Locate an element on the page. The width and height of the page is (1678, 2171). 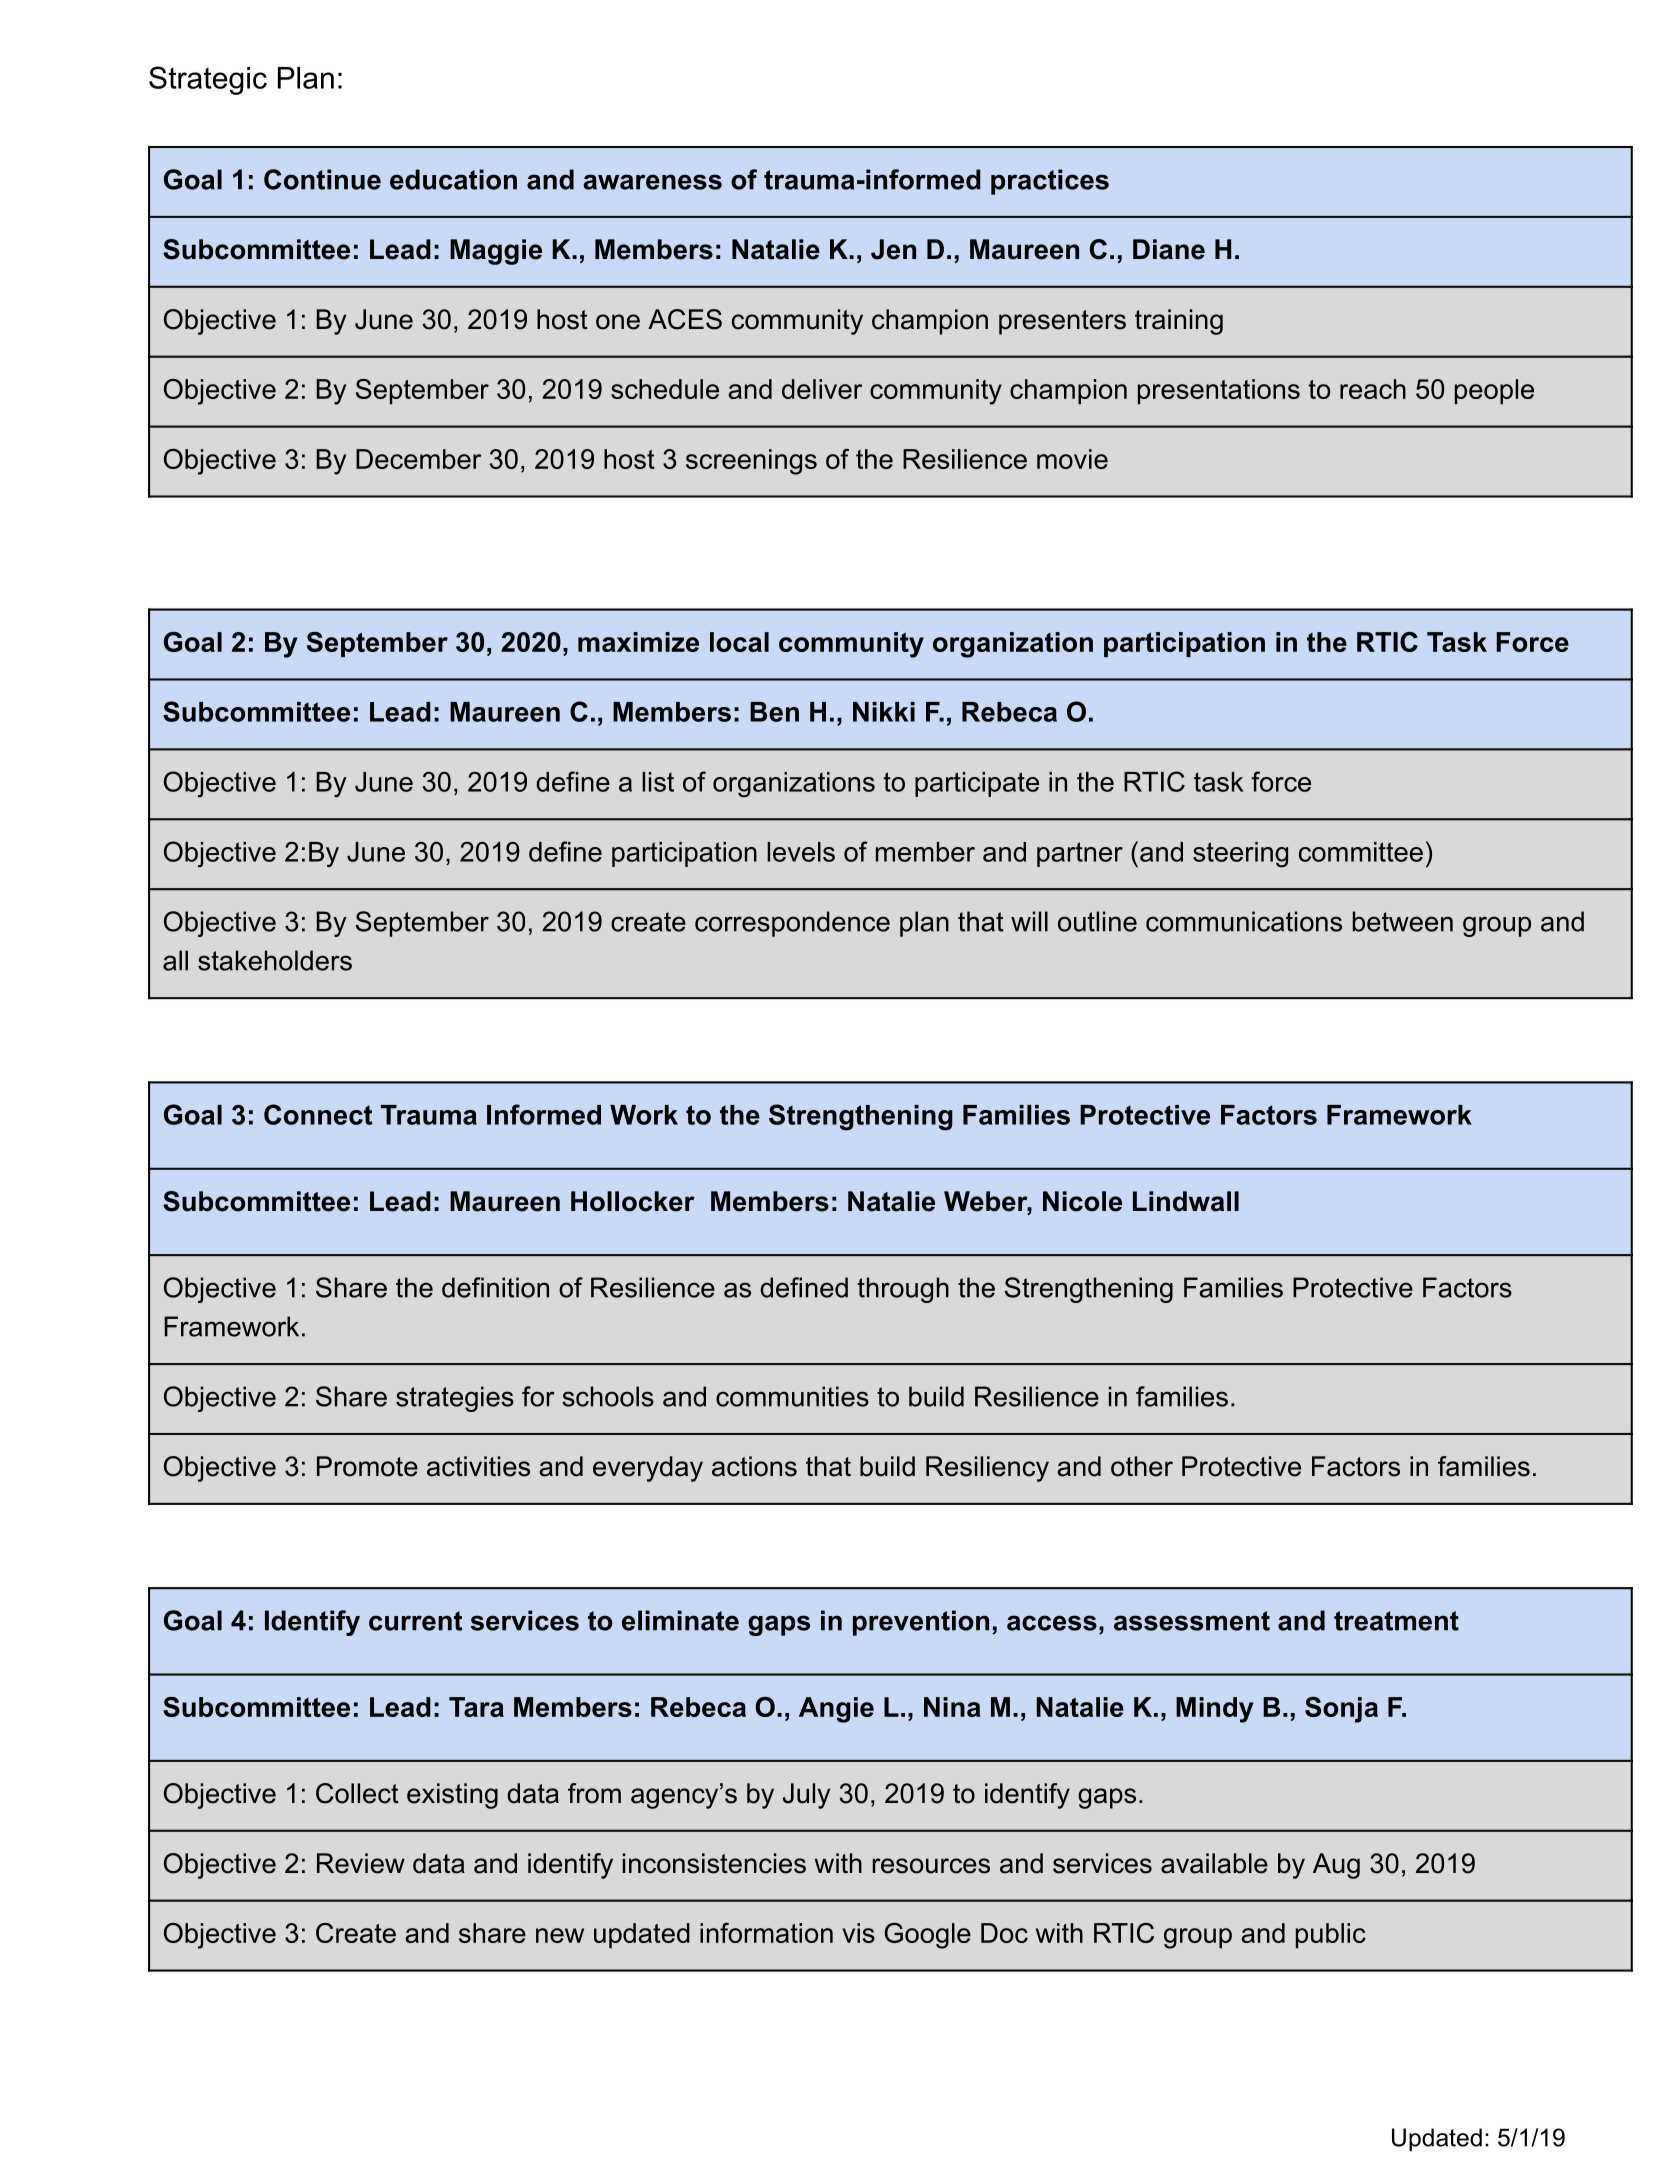
Diane is located at coordinates (1169, 249).
